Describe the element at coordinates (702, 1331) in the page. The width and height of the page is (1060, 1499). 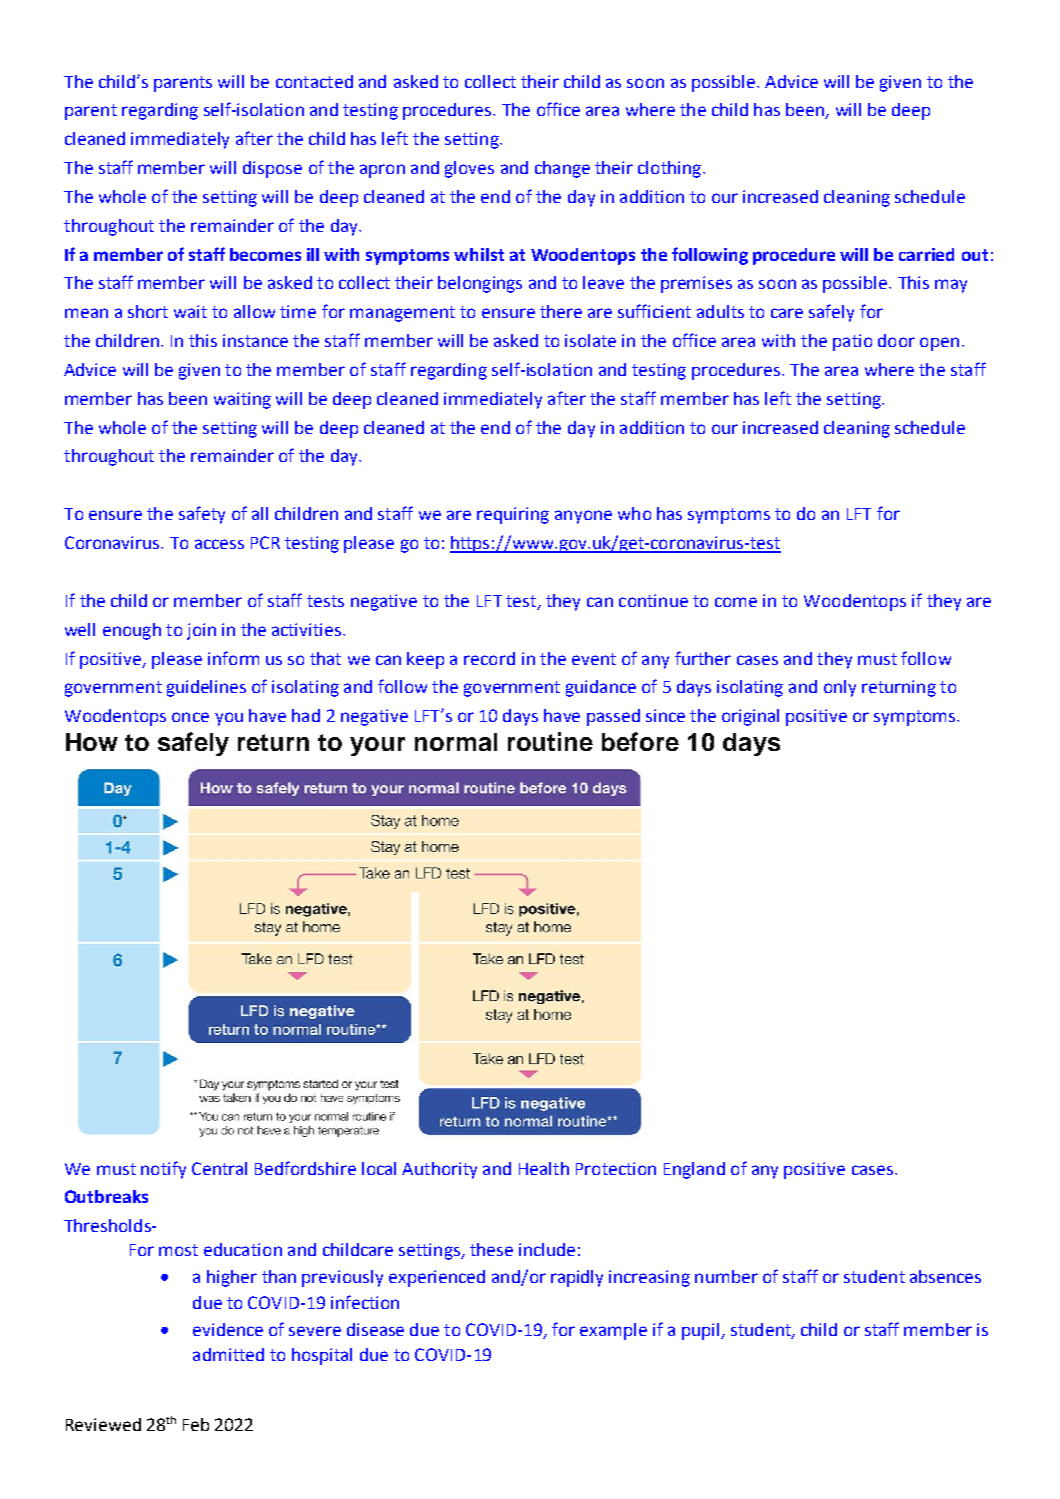
I see `pupil` at that location.
